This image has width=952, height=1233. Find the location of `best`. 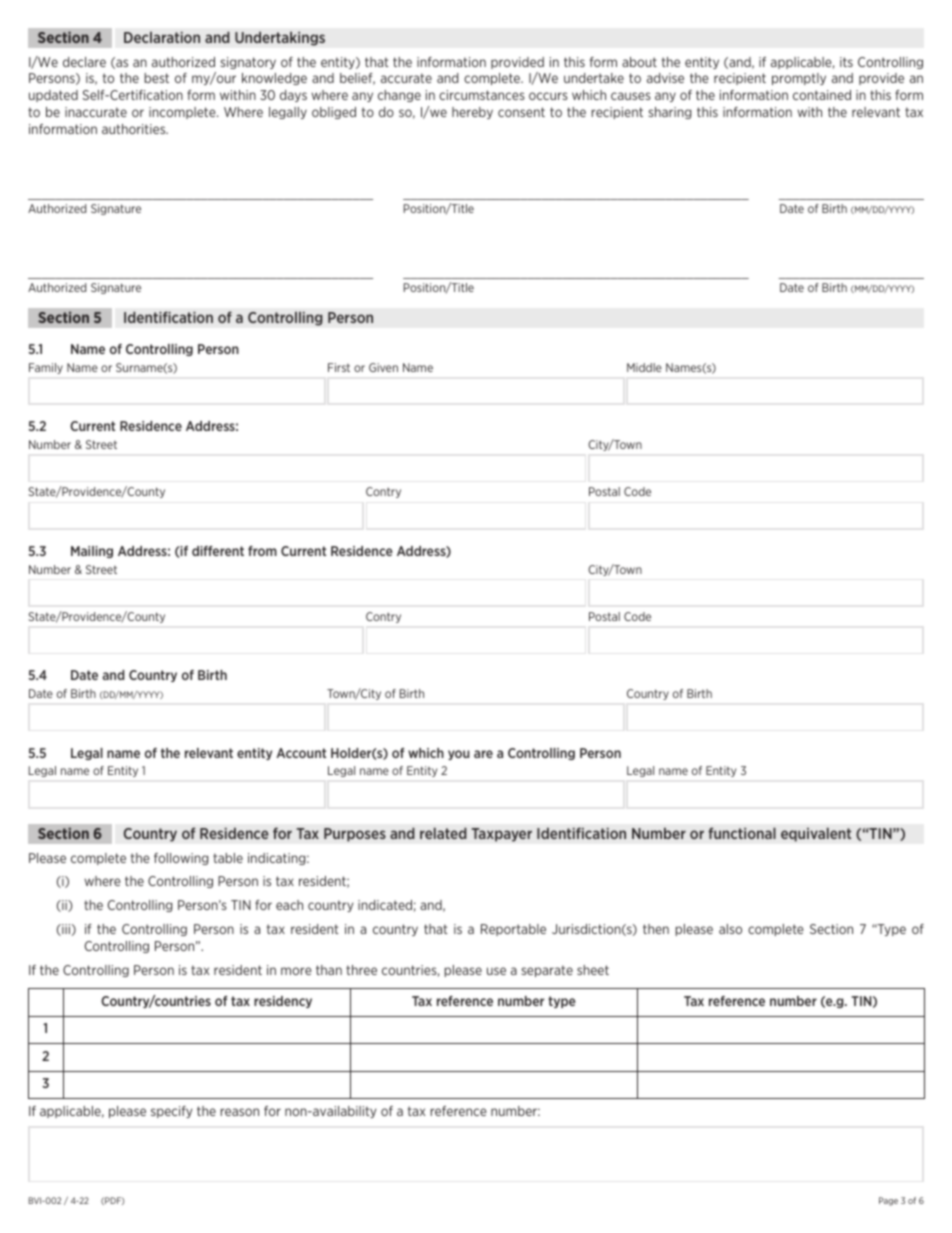

best is located at coordinates (156, 78).
